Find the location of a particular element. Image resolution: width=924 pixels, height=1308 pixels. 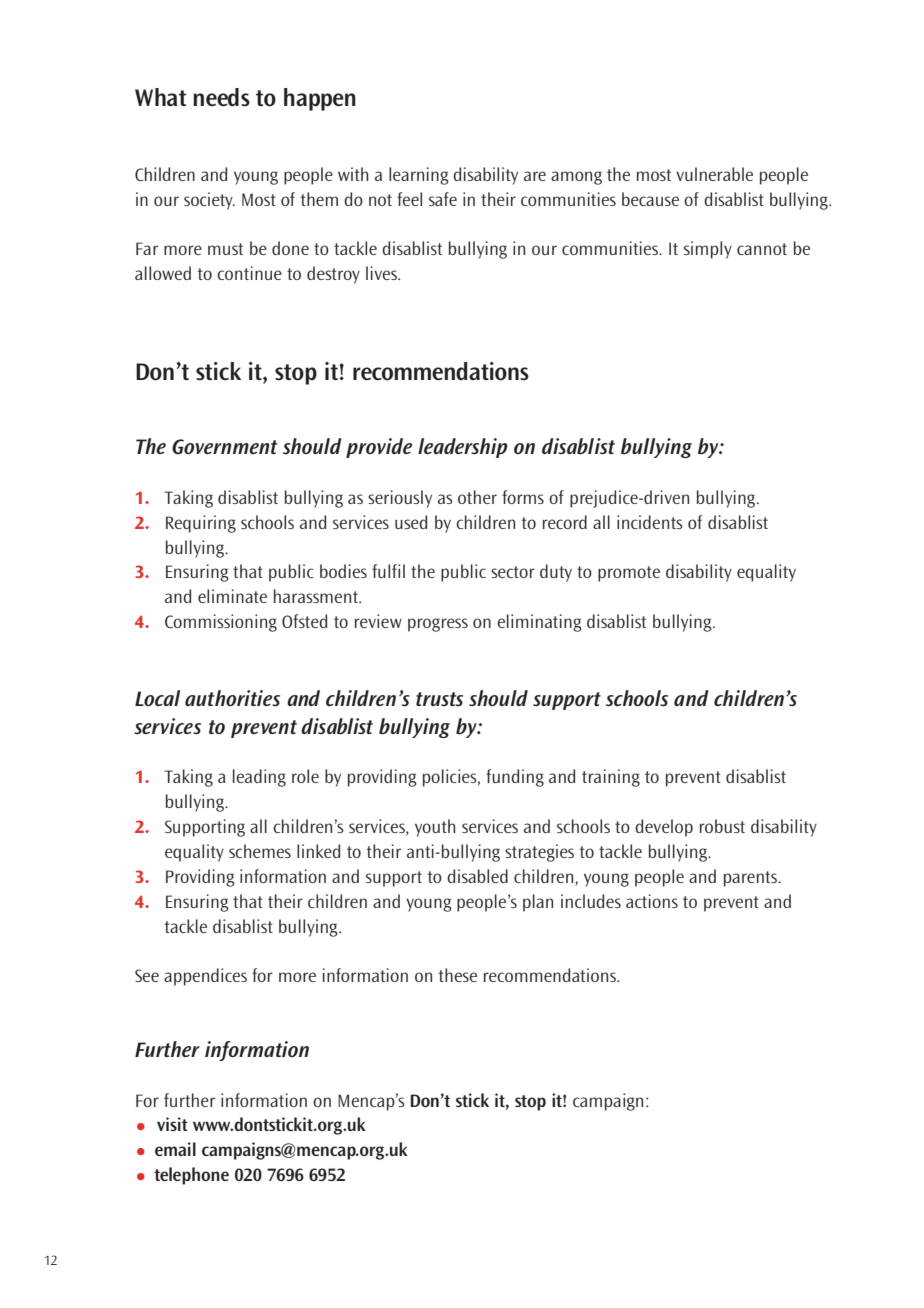

learning is located at coordinates (419, 176).
